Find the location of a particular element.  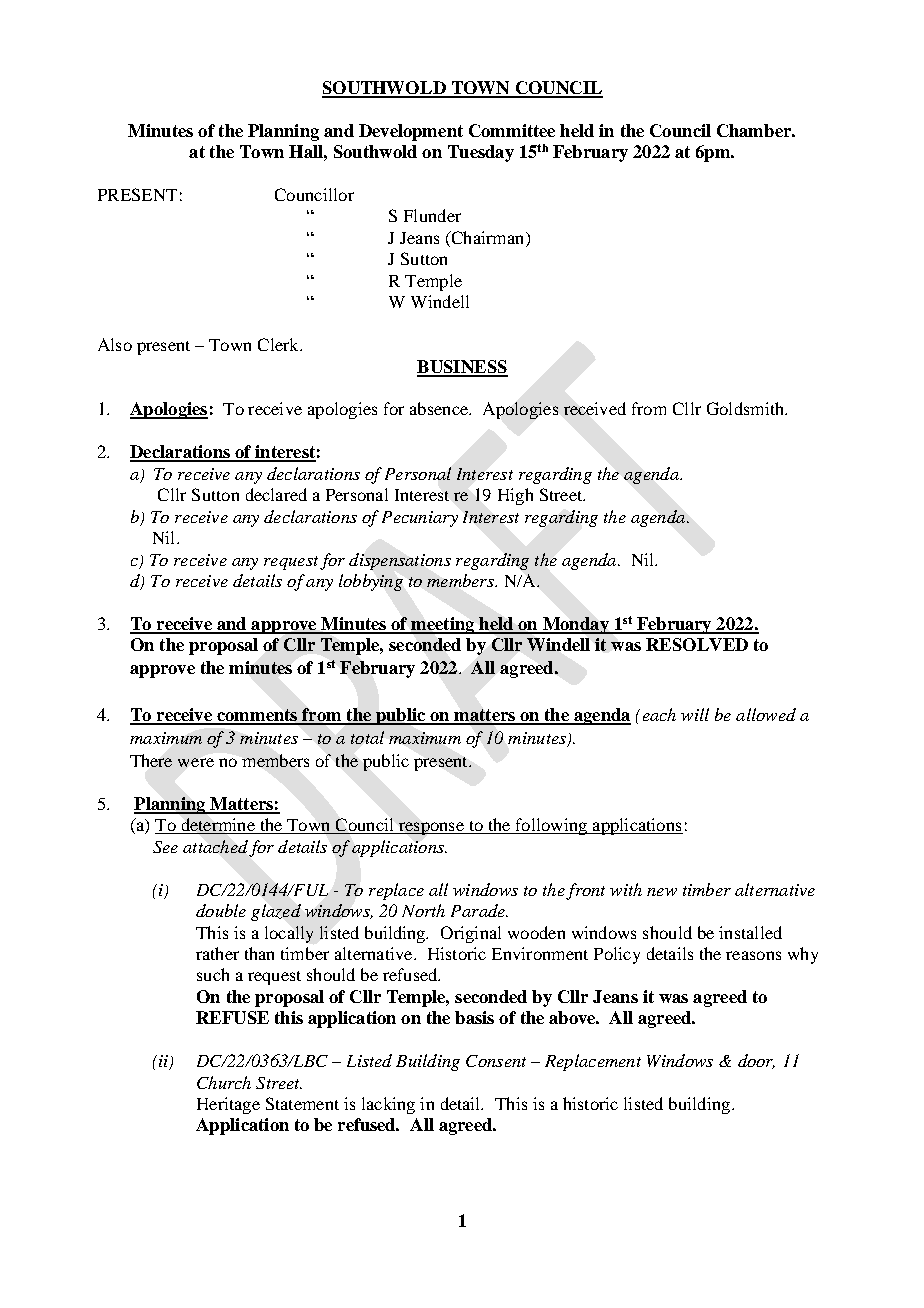

Church is located at coordinates (224, 1082).
